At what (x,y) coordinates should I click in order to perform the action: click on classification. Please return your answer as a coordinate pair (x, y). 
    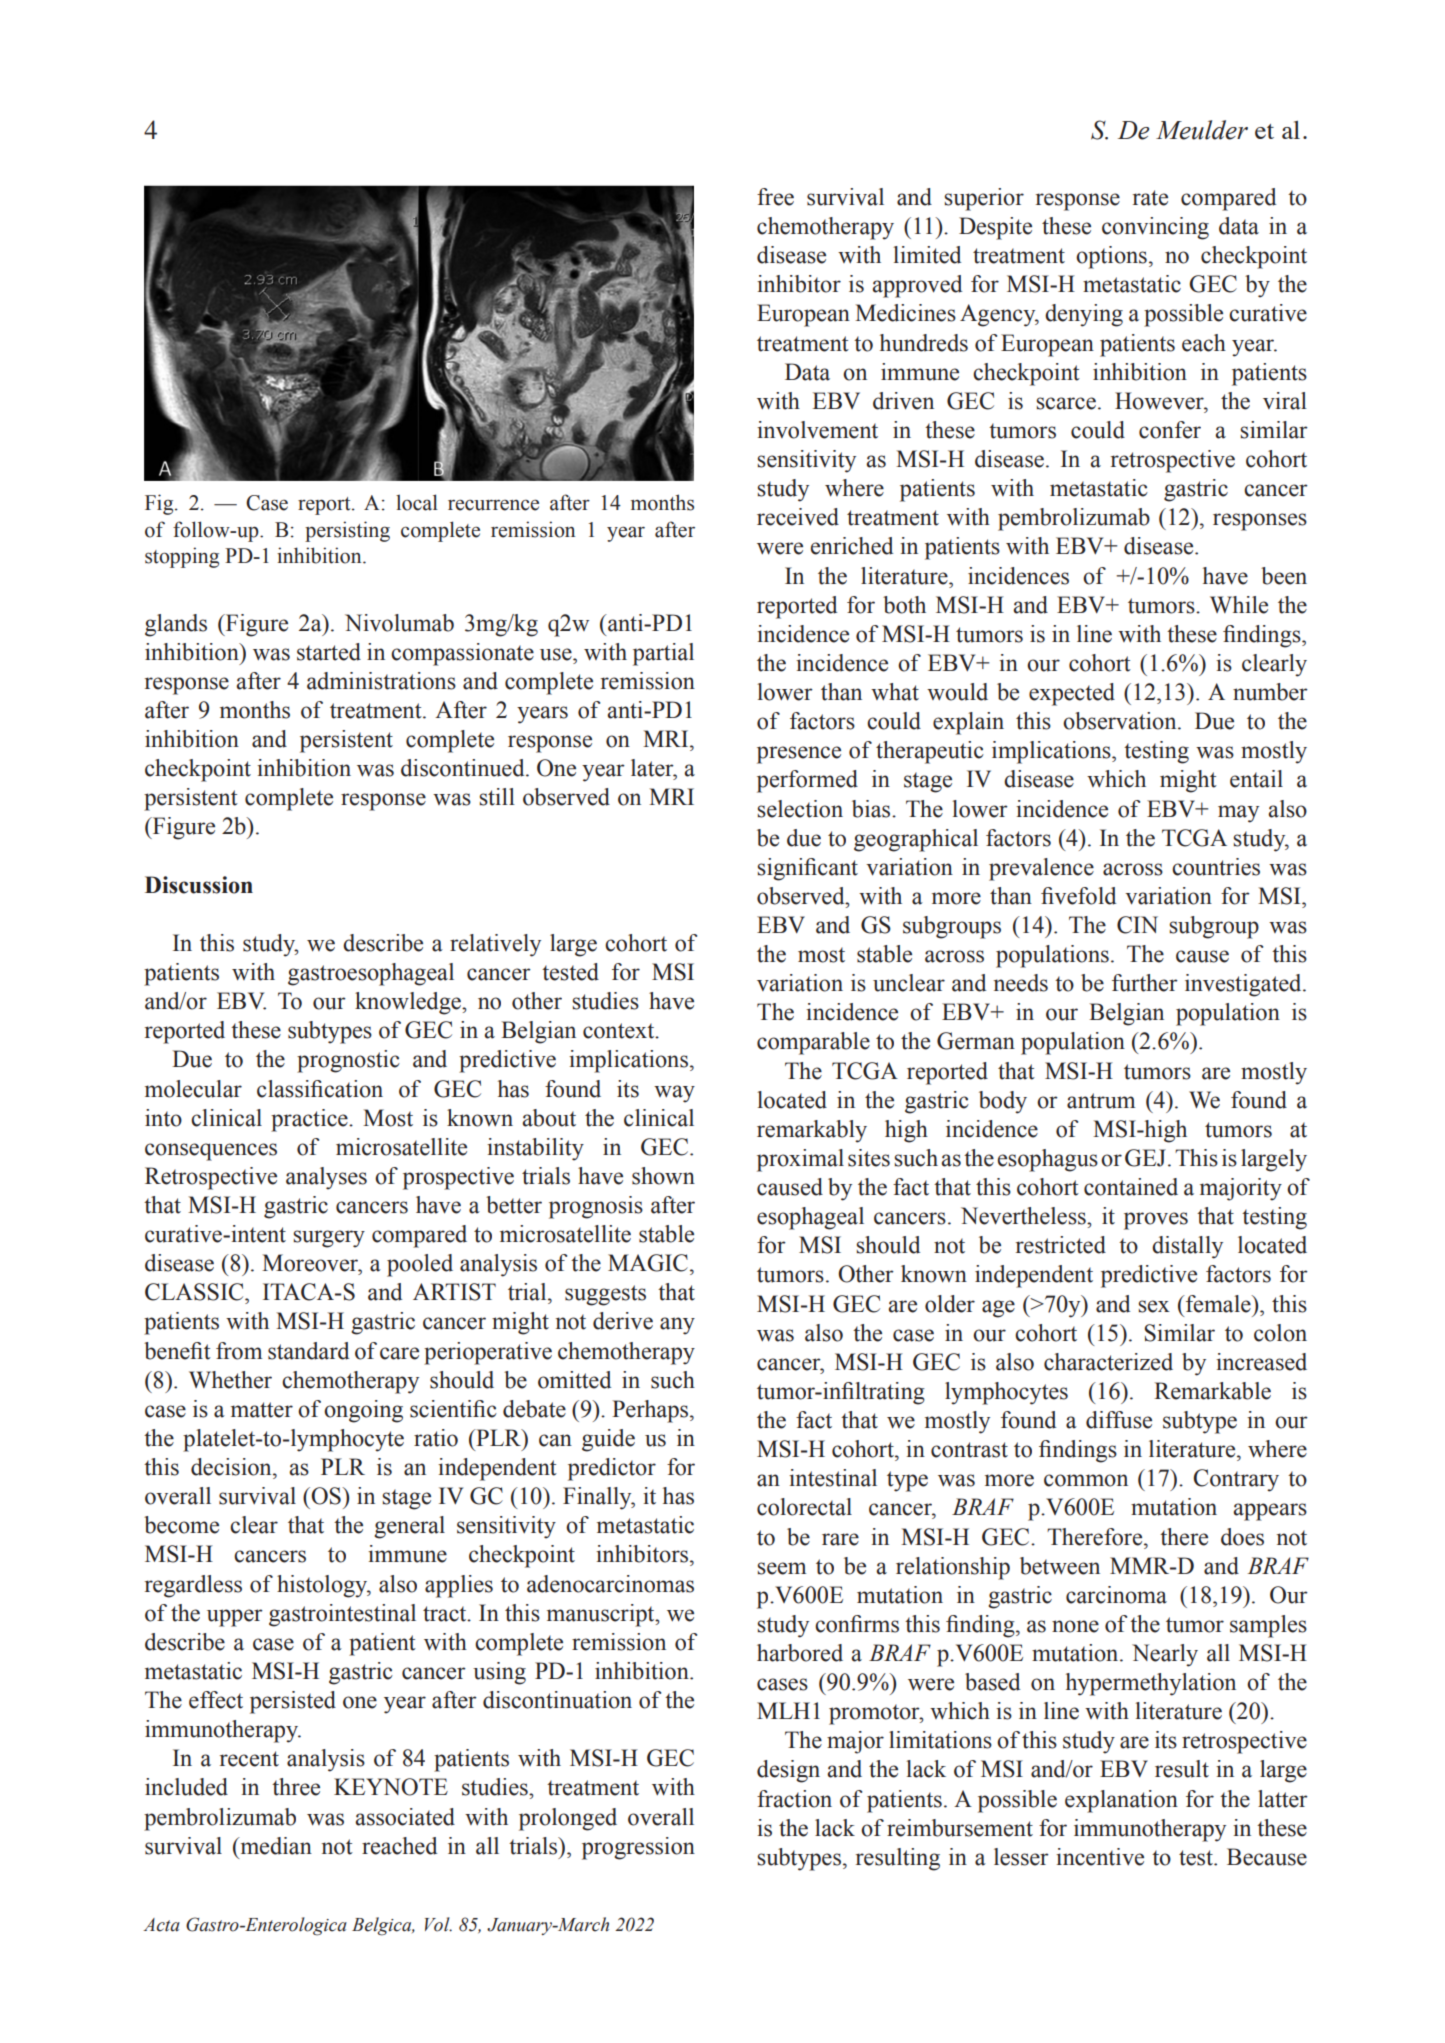
    Looking at the image, I should click on (320, 1089).
